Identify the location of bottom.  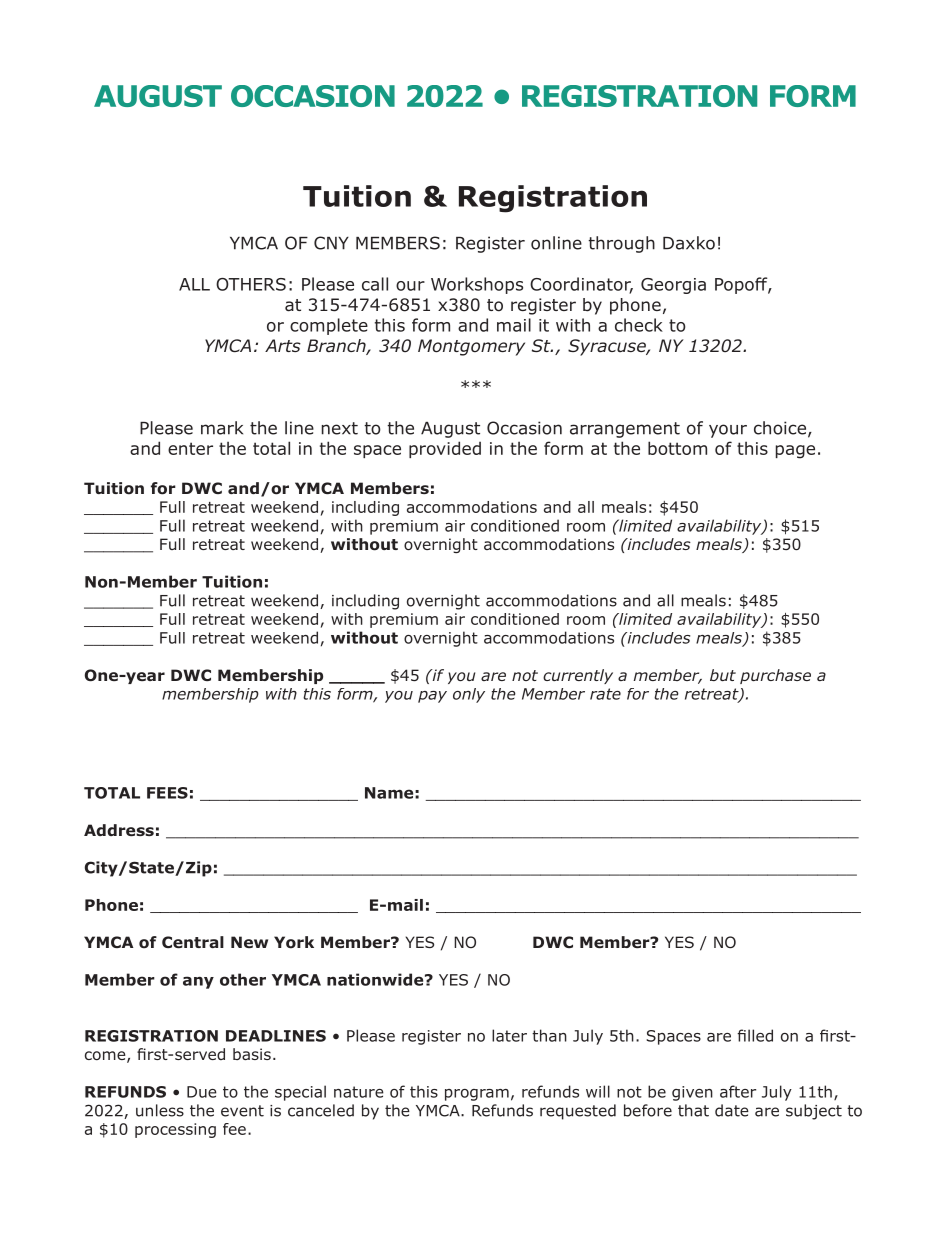
(677, 448).
